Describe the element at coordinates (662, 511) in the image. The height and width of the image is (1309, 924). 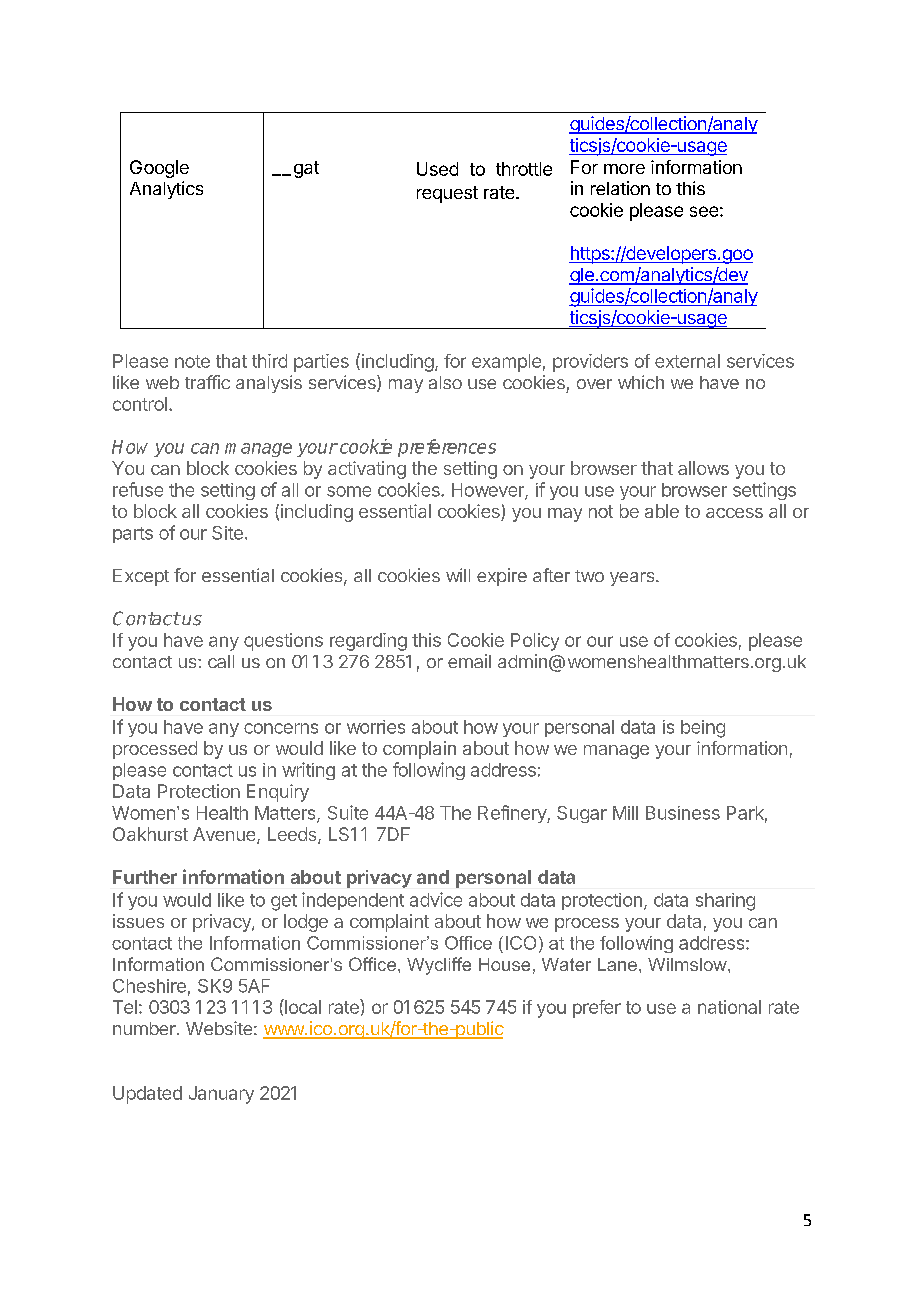
I see `able` at that location.
